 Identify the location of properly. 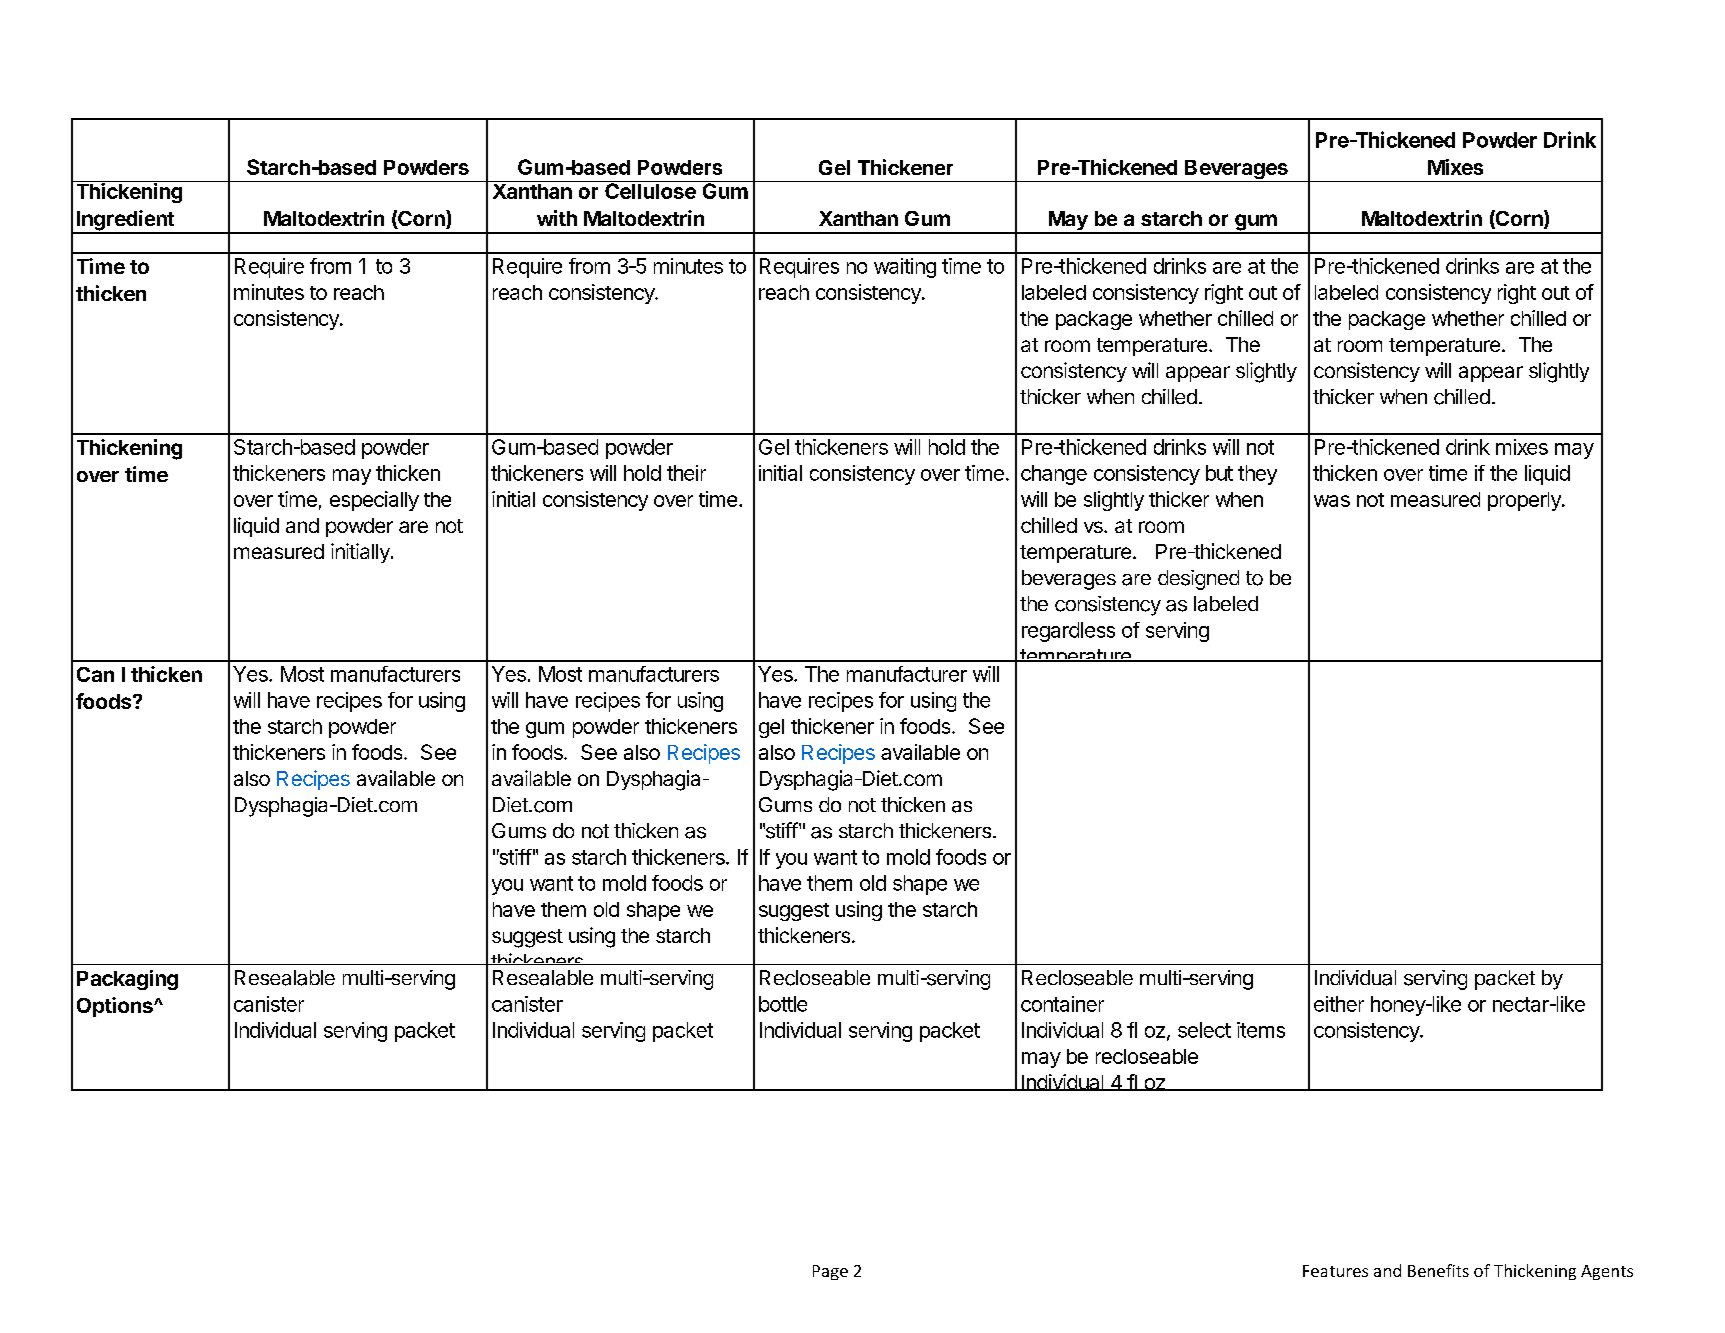
(1525, 501).
